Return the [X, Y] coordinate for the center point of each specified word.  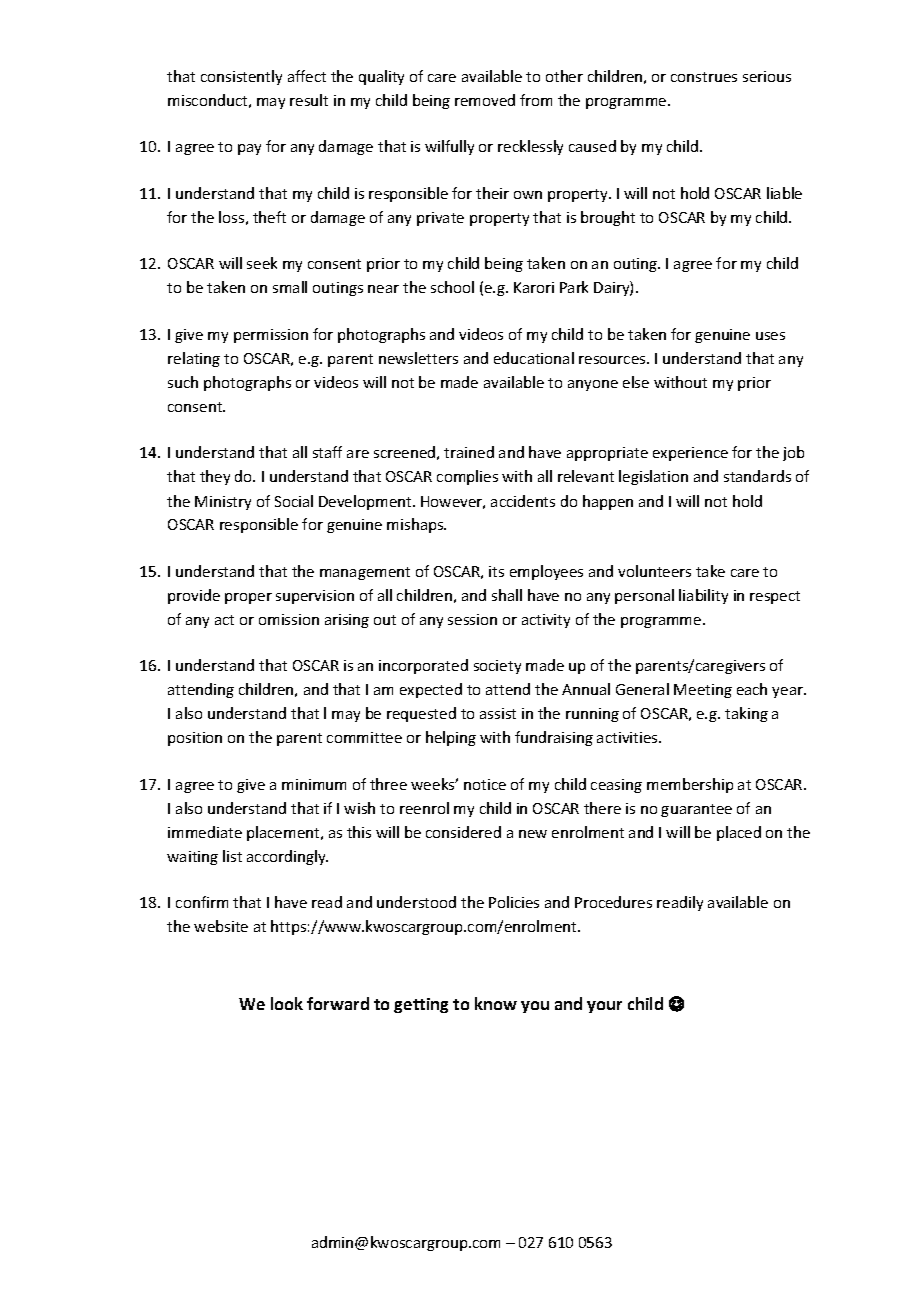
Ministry [223, 503]
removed [485, 100]
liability [703, 596]
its [496, 571]
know [496, 1003]
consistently [241, 77]
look [287, 1003]
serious [767, 76]
